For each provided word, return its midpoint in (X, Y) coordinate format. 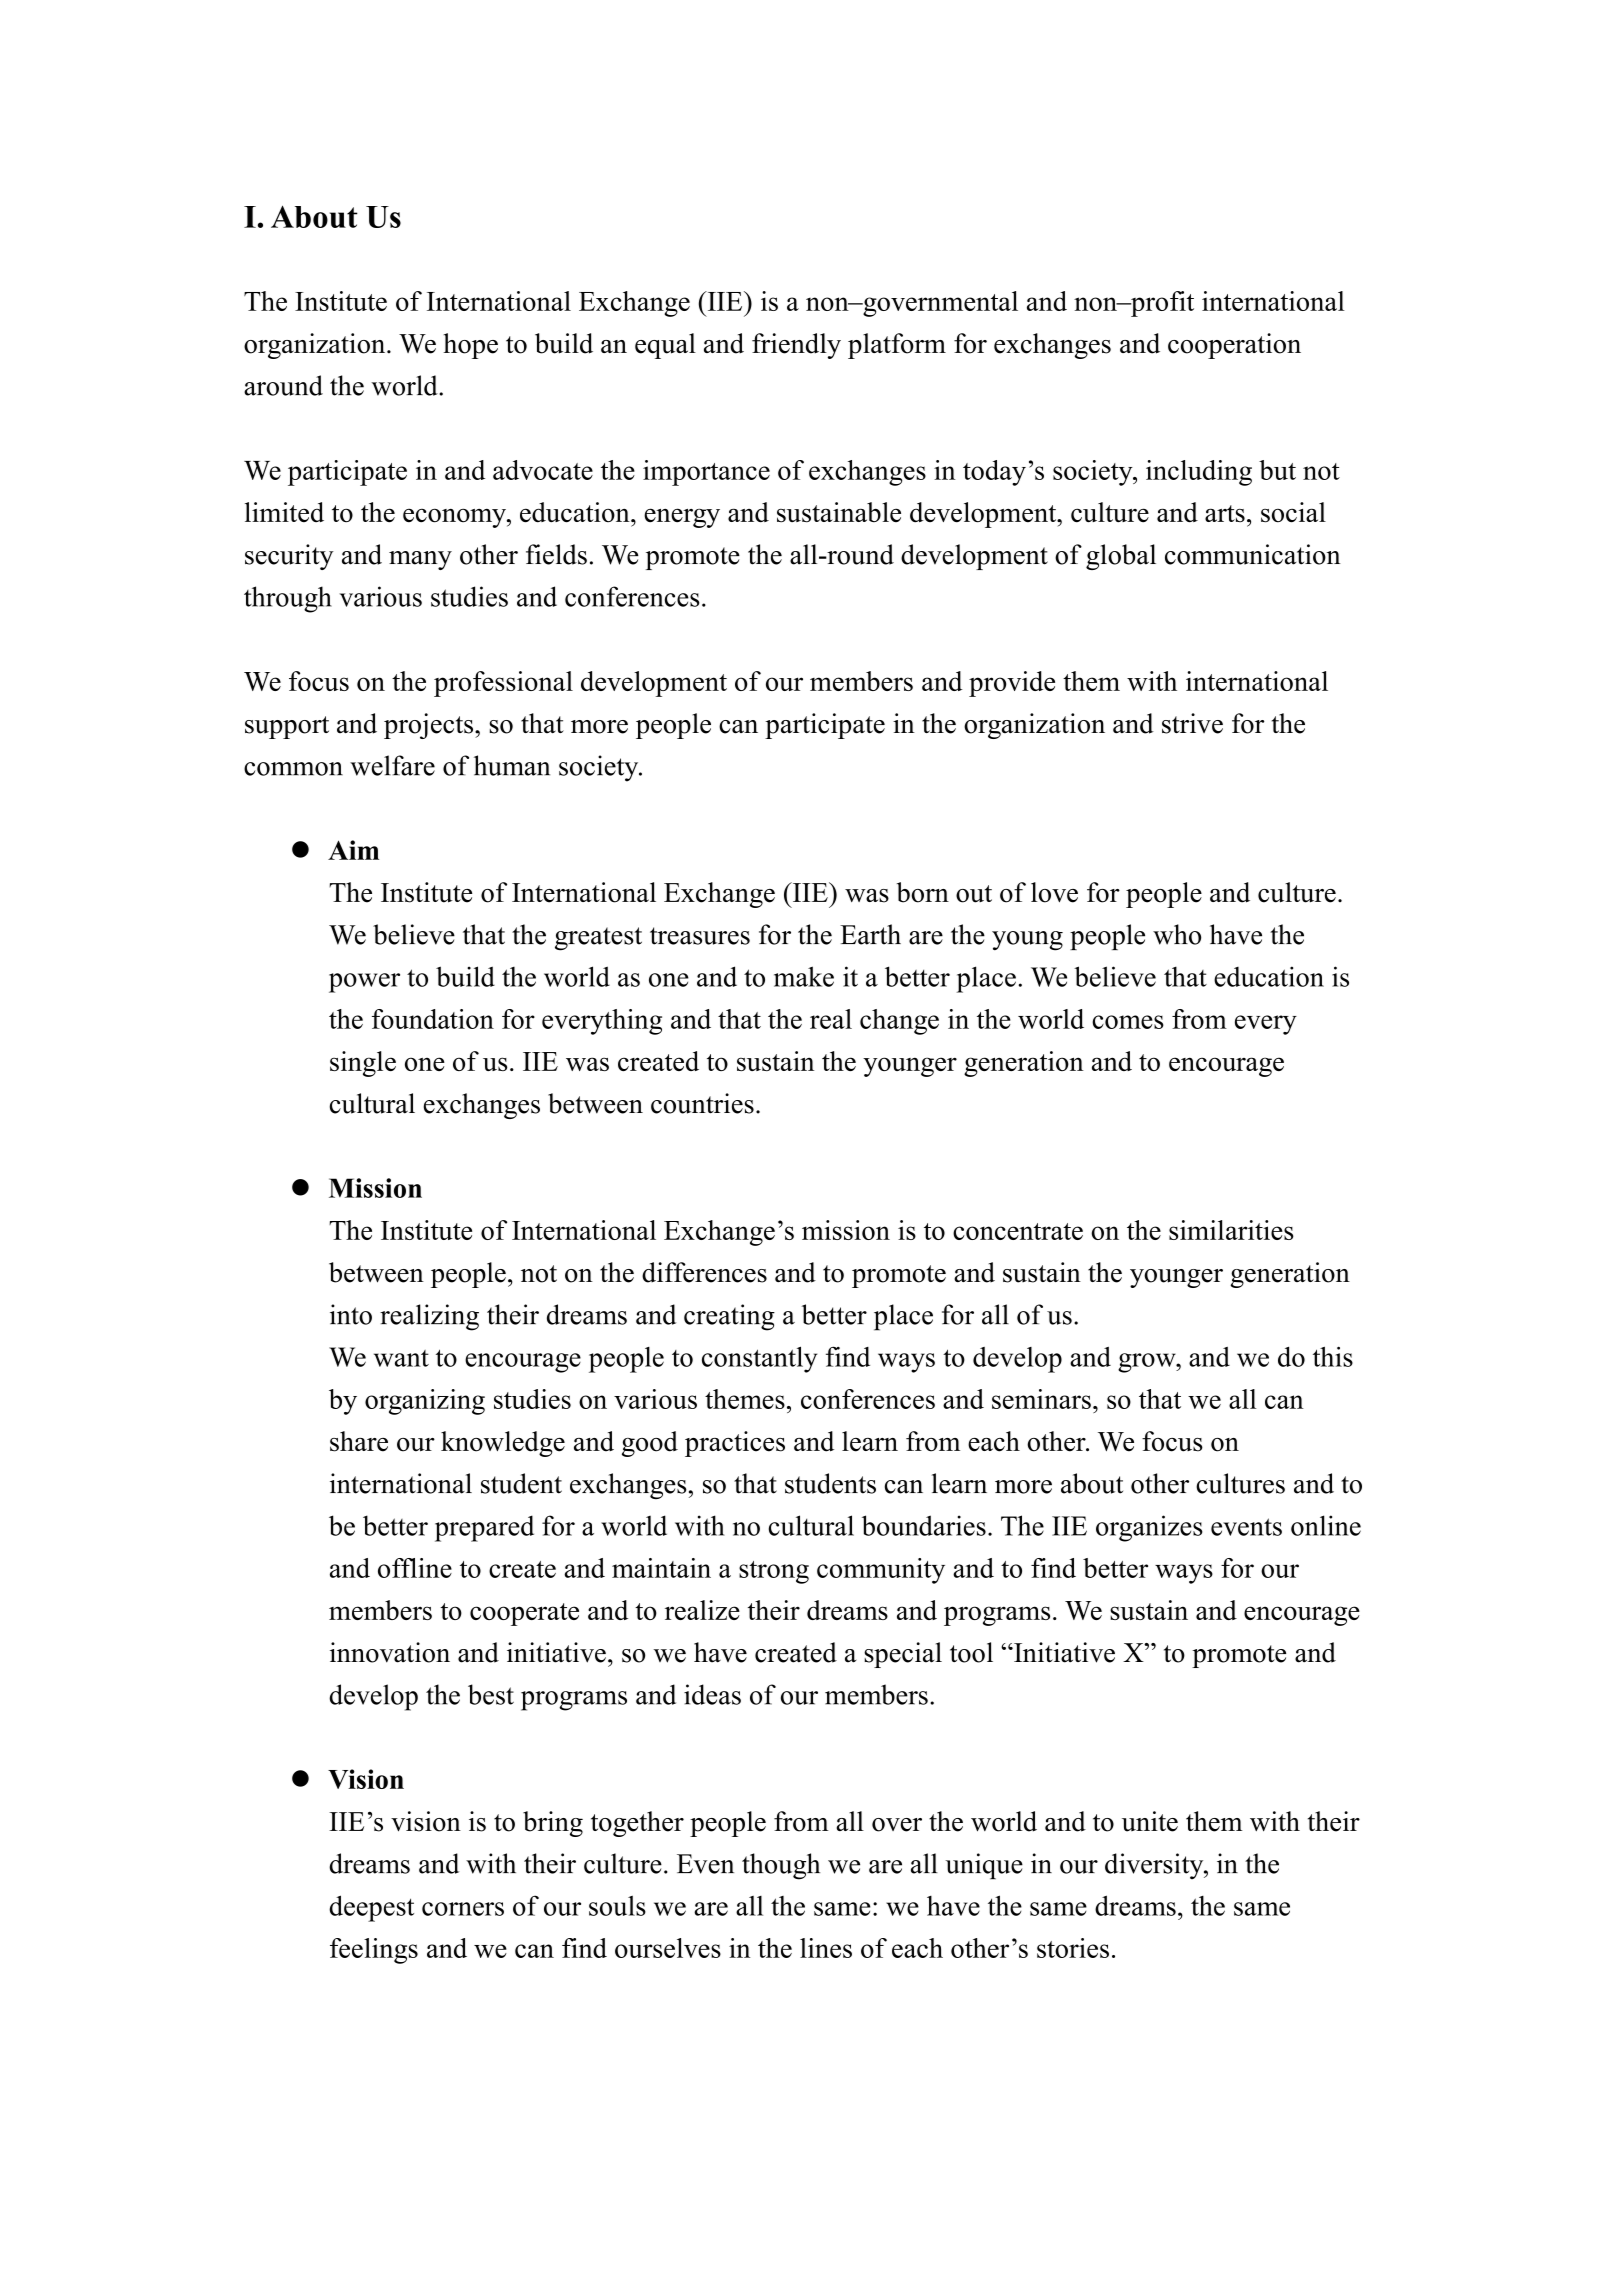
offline (415, 1568)
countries (702, 1103)
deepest (371, 1908)
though (781, 1866)
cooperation (1234, 346)
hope (470, 346)
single (363, 1064)
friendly (796, 346)
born (923, 892)
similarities (1231, 1230)
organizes (1149, 1528)
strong (774, 1572)
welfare (392, 765)
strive (1192, 723)
